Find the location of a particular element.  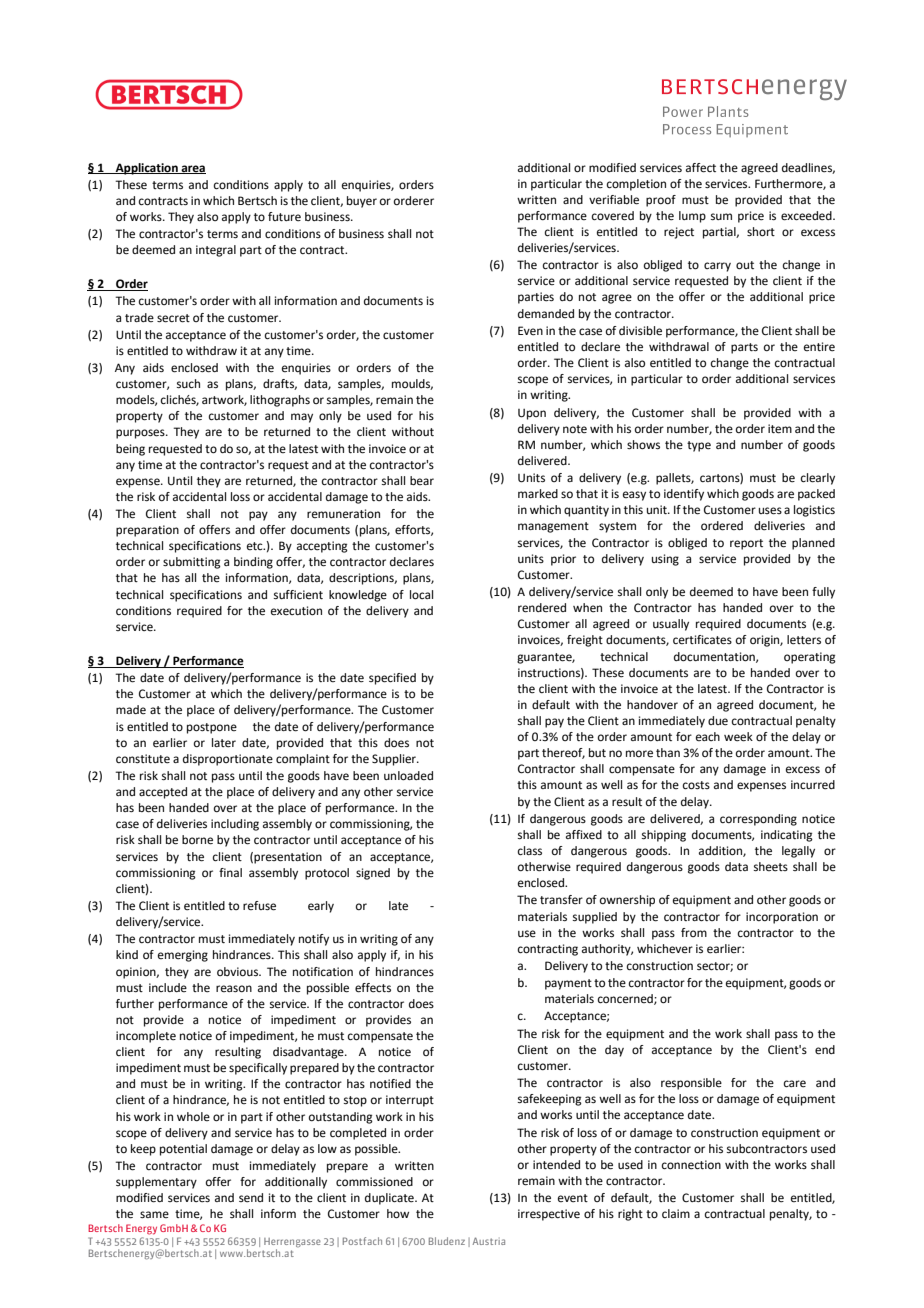

emerging is located at coordinates (183, 956).
